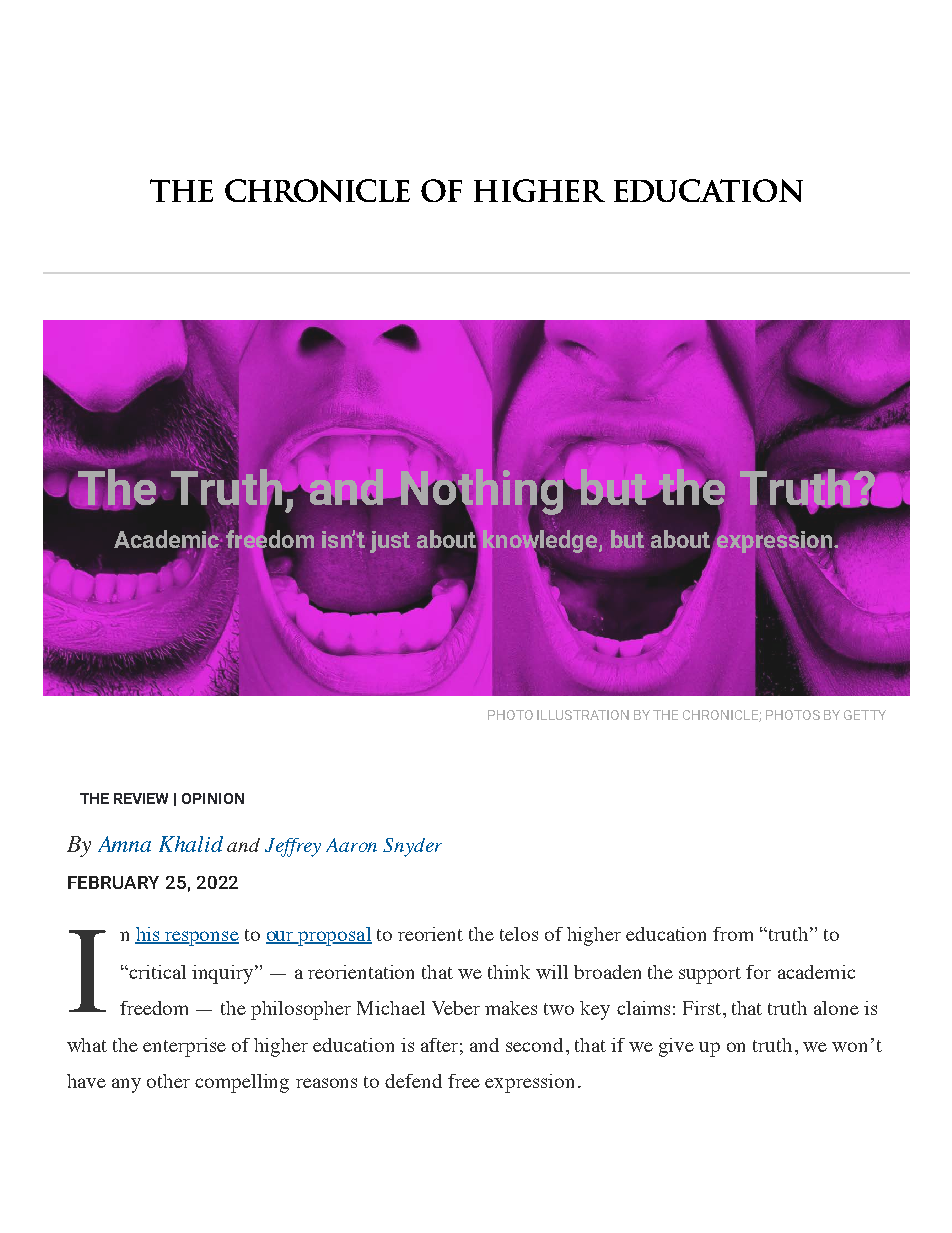 The width and height of the image is (952, 1233). Describe the element at coordinates (413, 1081) in the image. I see `defend` at that location.
